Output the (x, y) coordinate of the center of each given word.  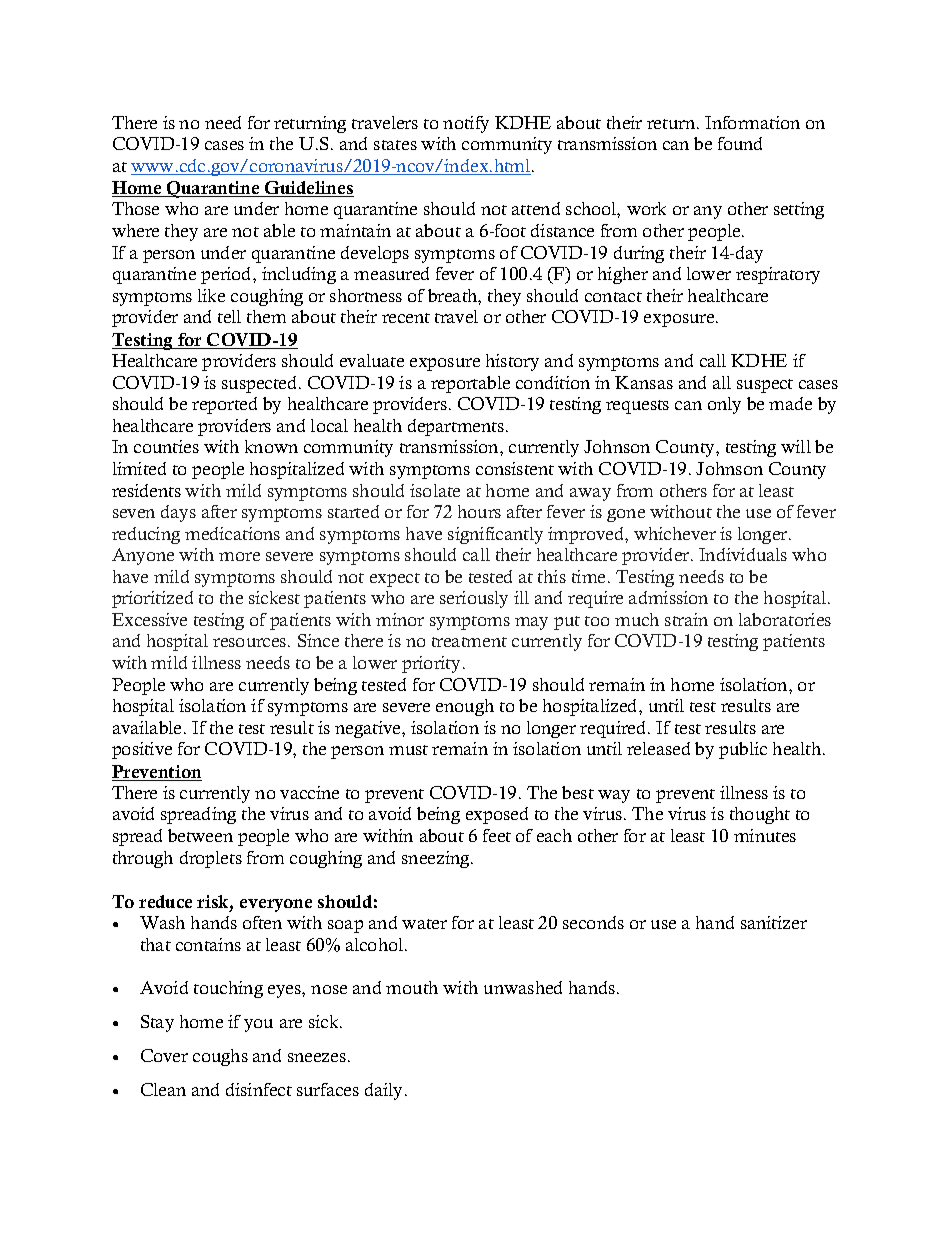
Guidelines (308, 189)
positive (142, 750)
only (724, 405)
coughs (220, 1057)
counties (166, 446)
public (743, 750)
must (408, 750)
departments (456, 427)
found (740, 143)
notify (466, 124)
